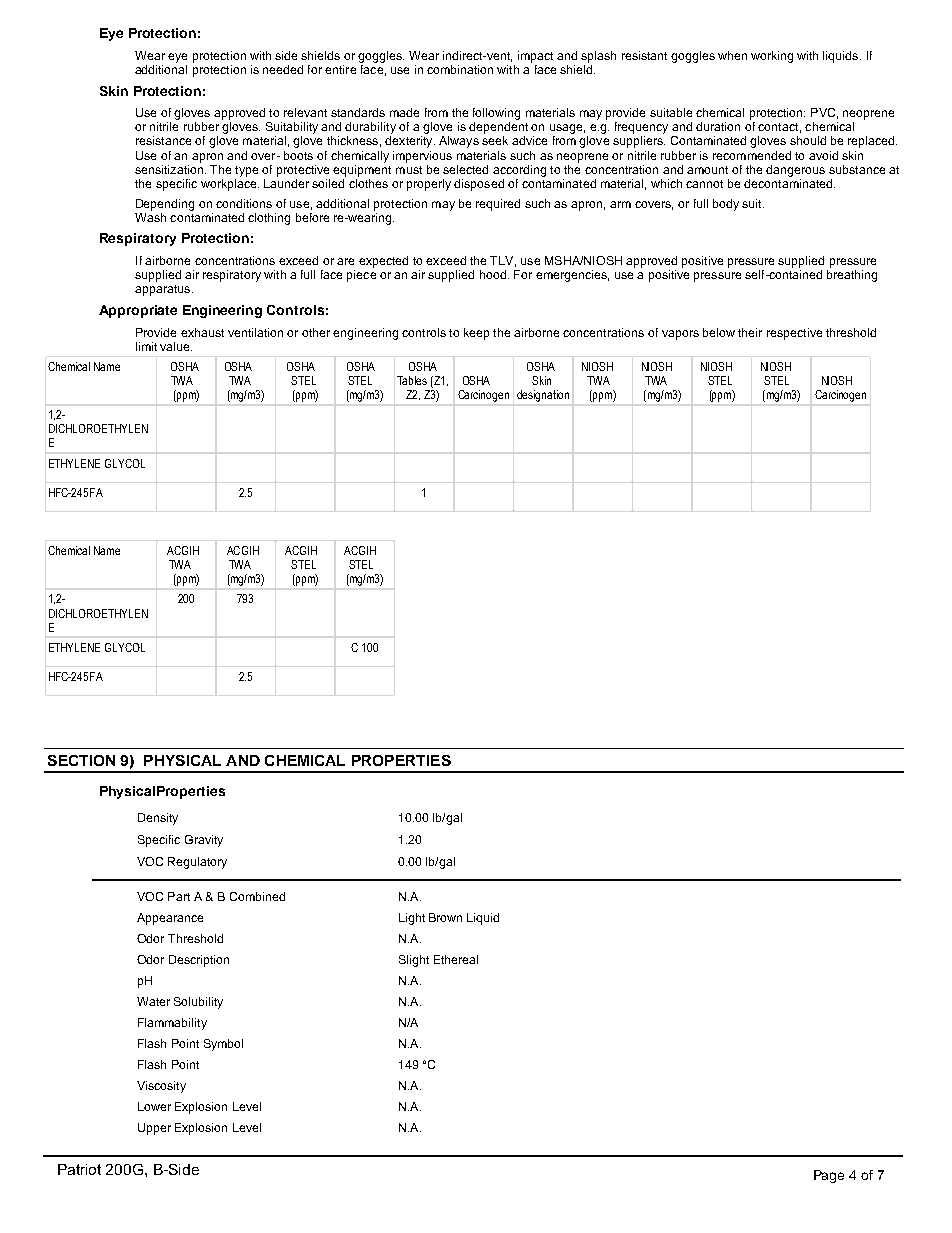 This image has width=952, height=1233. I want to click on respective, so click(794, 334).
